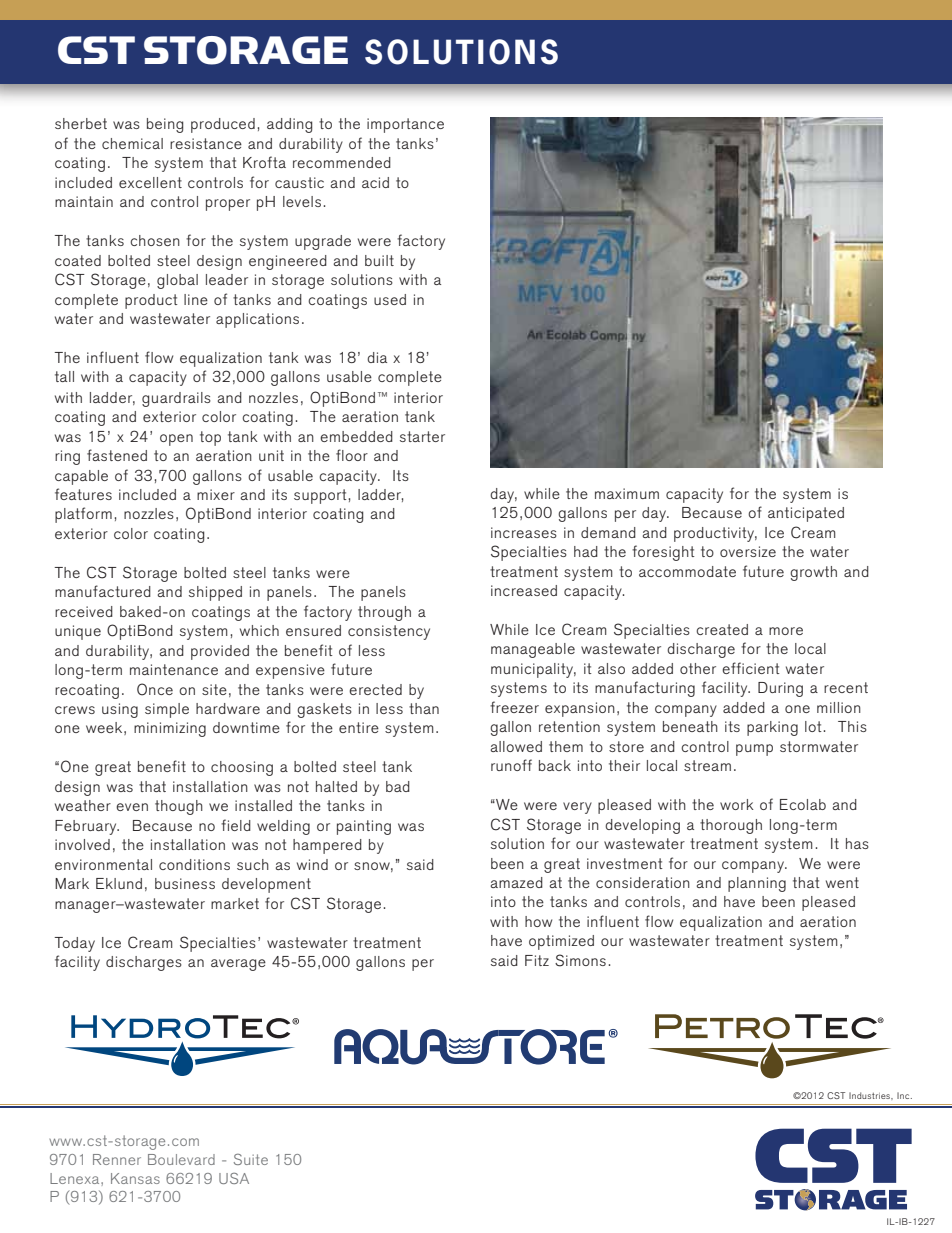  What do you see at coordinates (174, 669) in the page?
I see `maintenance` at bounding box center [174, 669].
